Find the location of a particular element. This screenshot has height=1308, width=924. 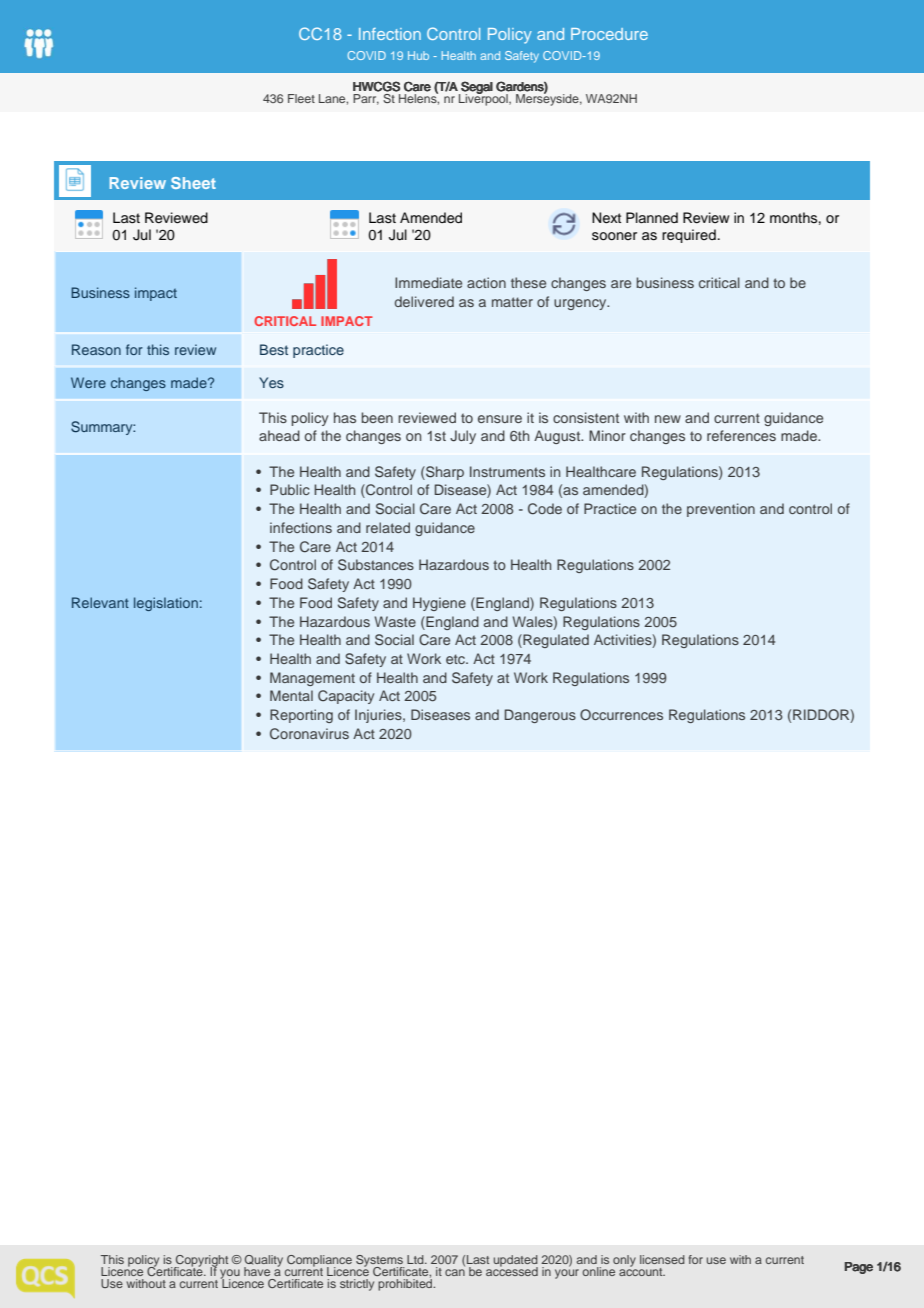

Coronavirus is located at coordinates (309, 734).
